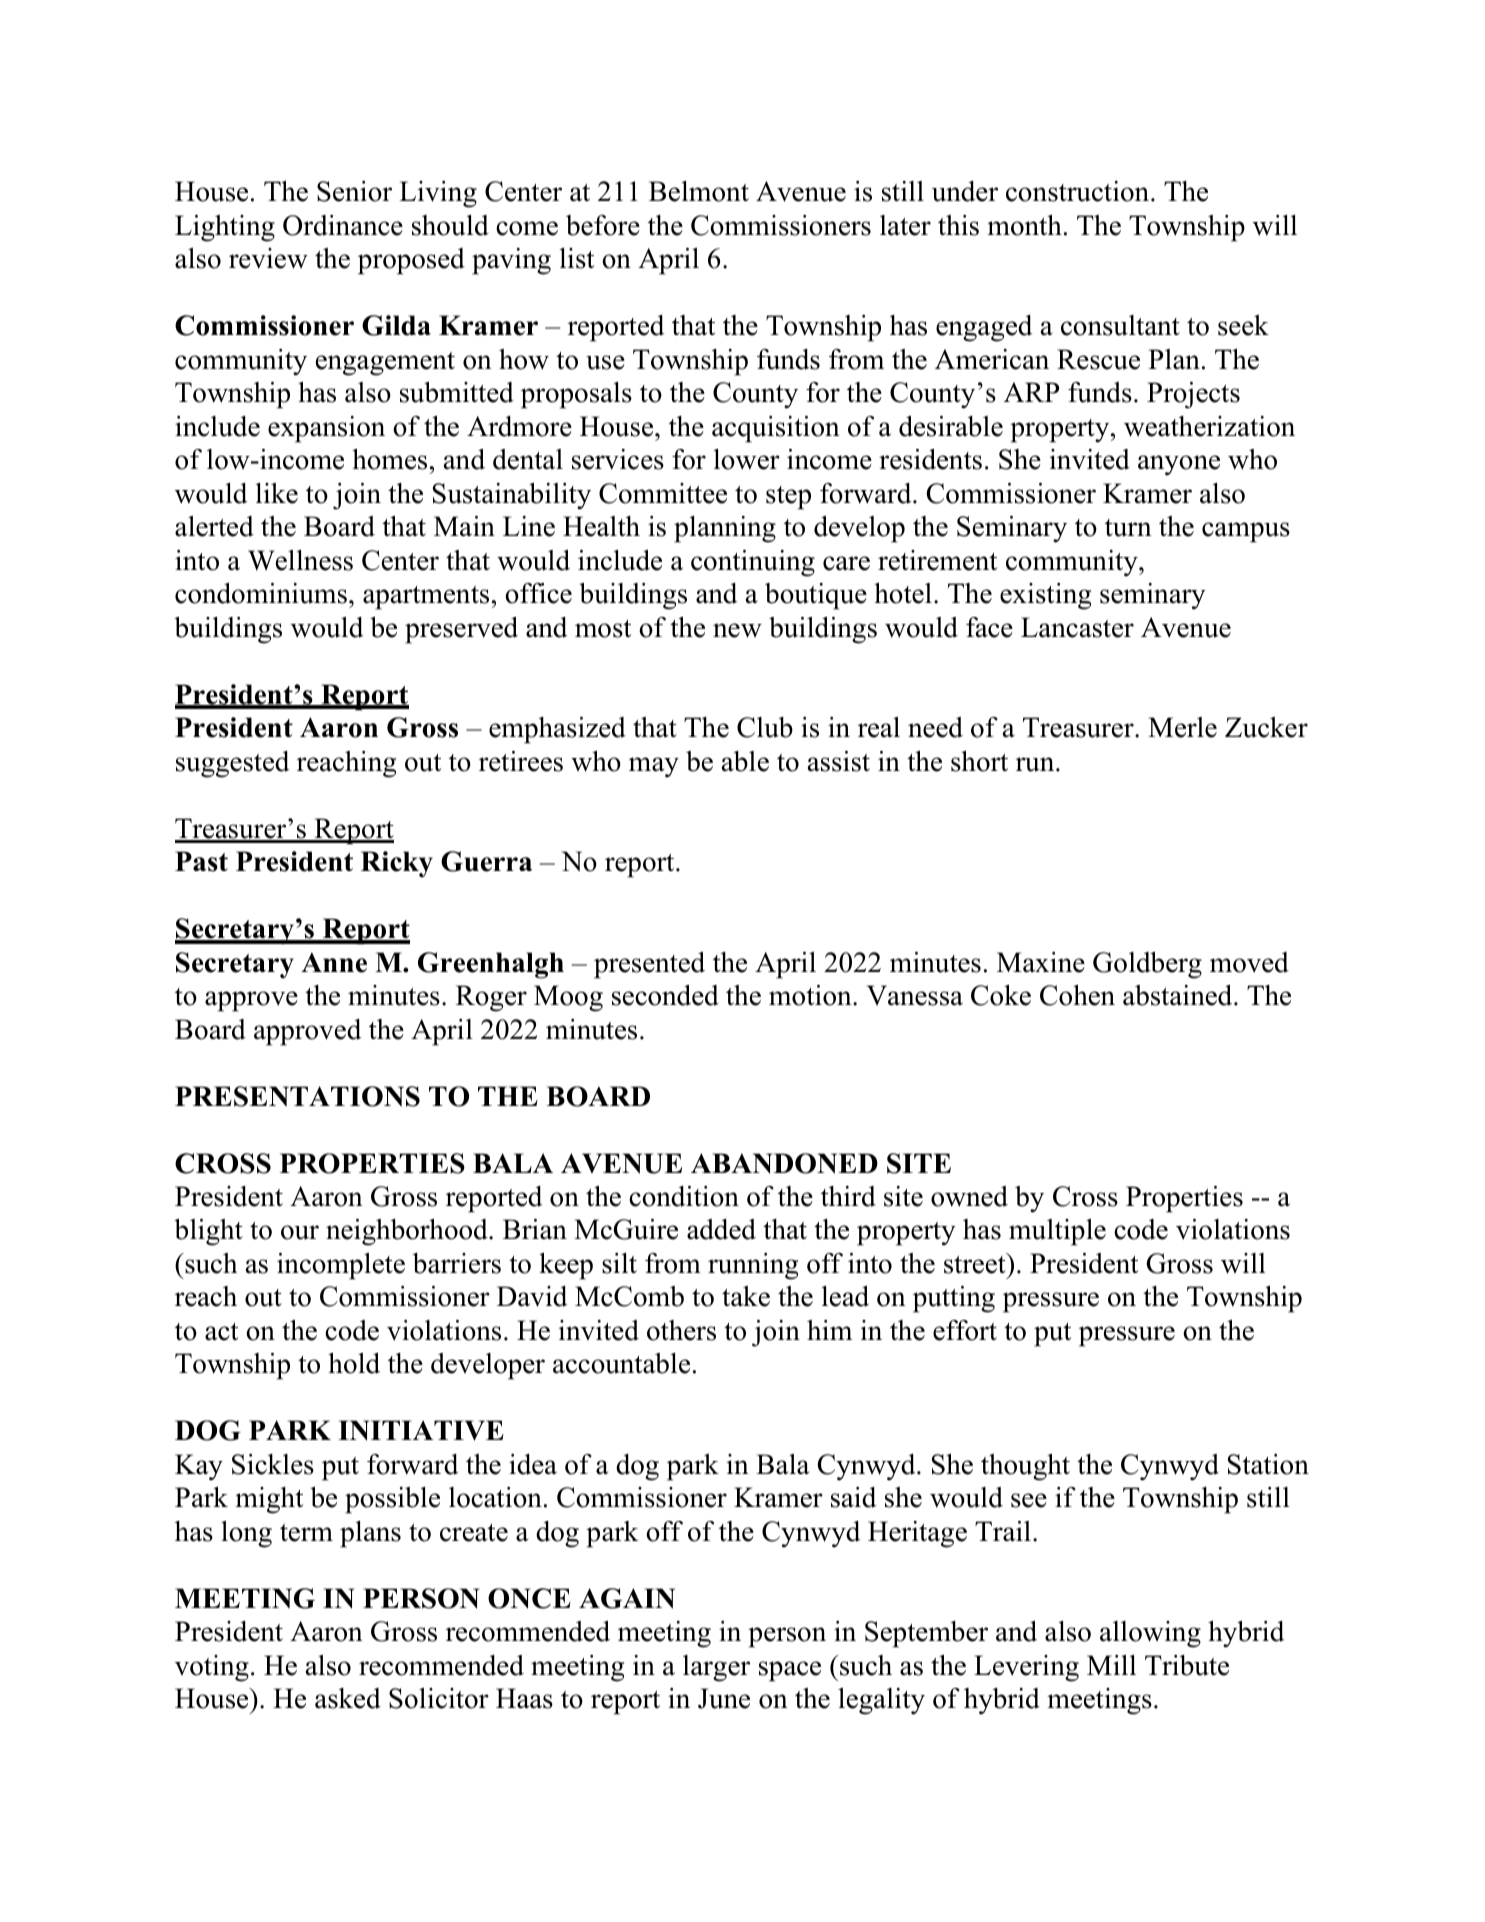 The height and width of the image is (1922, 1485). Describe the element at coordinates (649, 965) in the image. I see `presented` at that location.
